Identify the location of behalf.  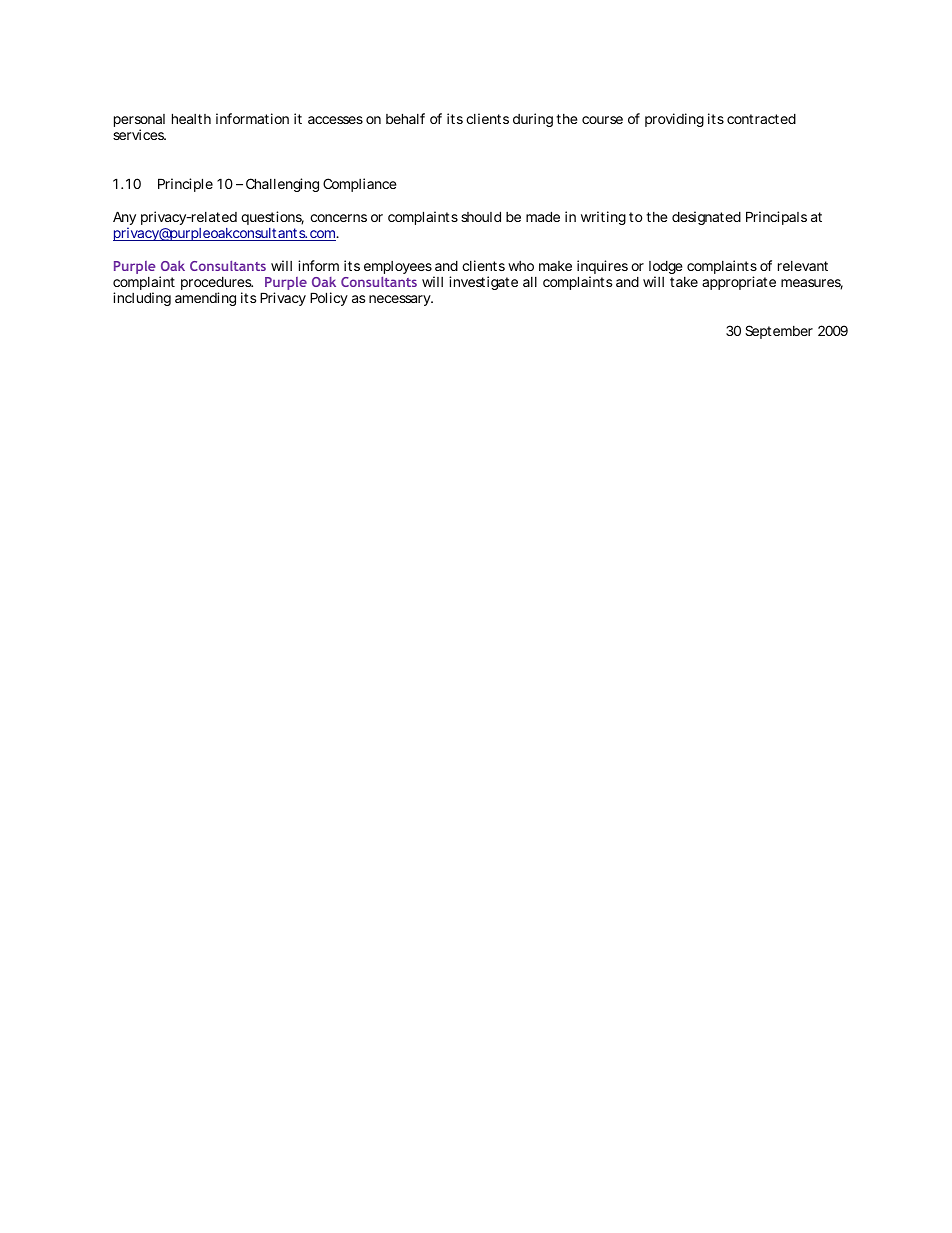
(405, 118).
